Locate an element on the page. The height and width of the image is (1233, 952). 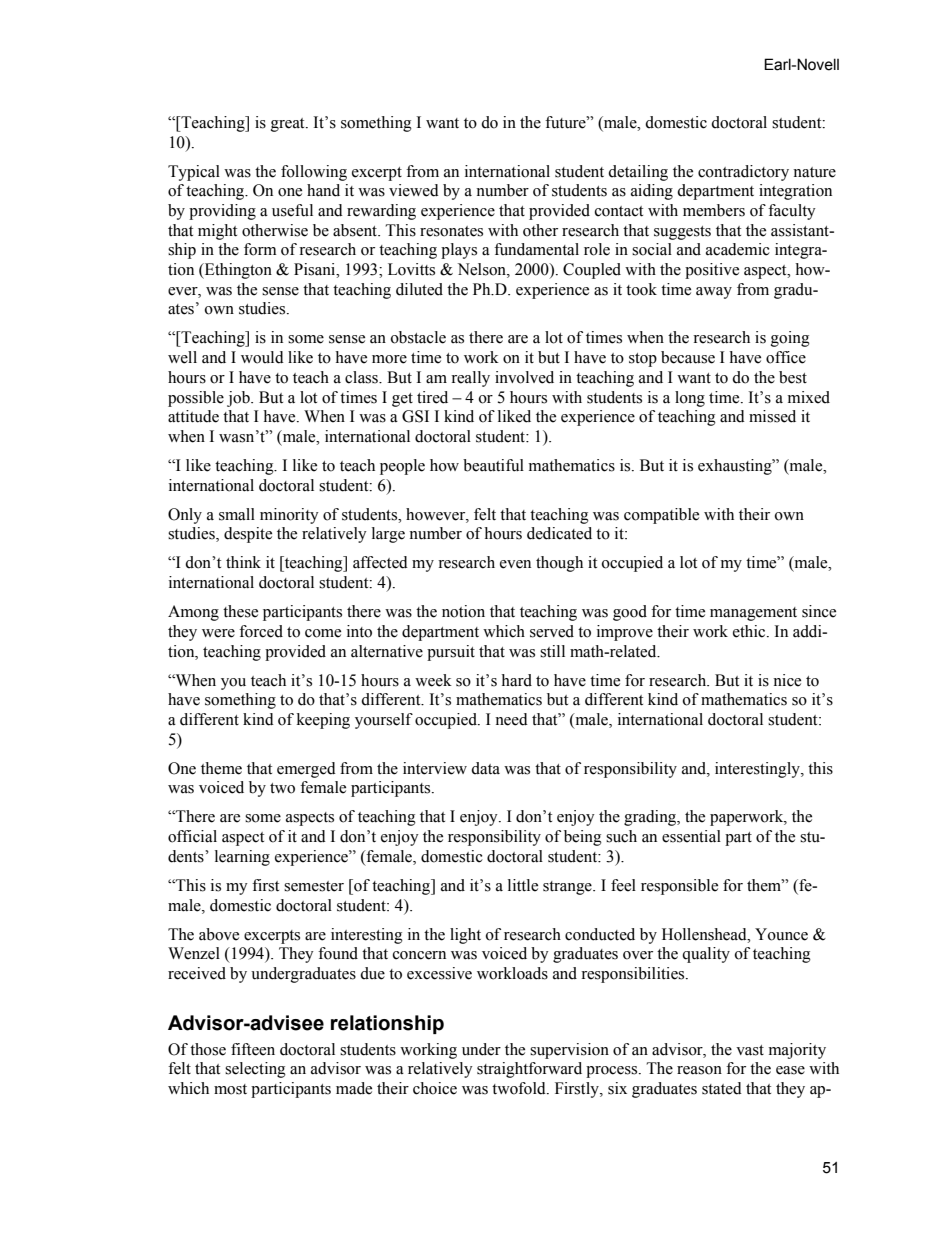
these is located at coordinates (240, 611).
